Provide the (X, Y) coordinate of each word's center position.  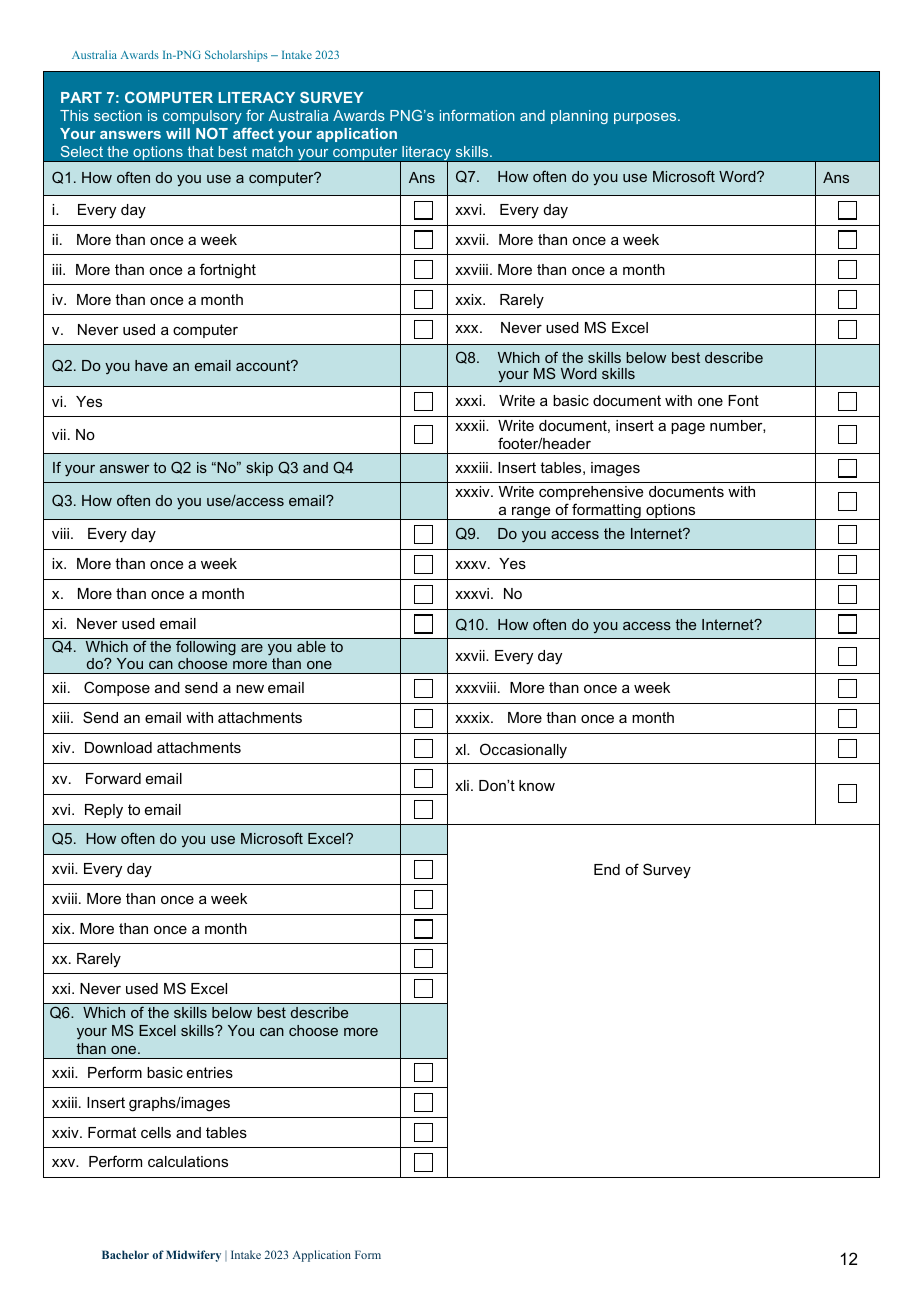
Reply (104, 811)
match (272, 151)
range (531, 513)
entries (210, 1072)
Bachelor (125, 1254)
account (264, 365)
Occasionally (523, 751)
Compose (117, 688)
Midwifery (193, 1256)
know (537, 785)
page (688, 429)
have (151, 365)
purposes (646, 118)
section (118, 115)
